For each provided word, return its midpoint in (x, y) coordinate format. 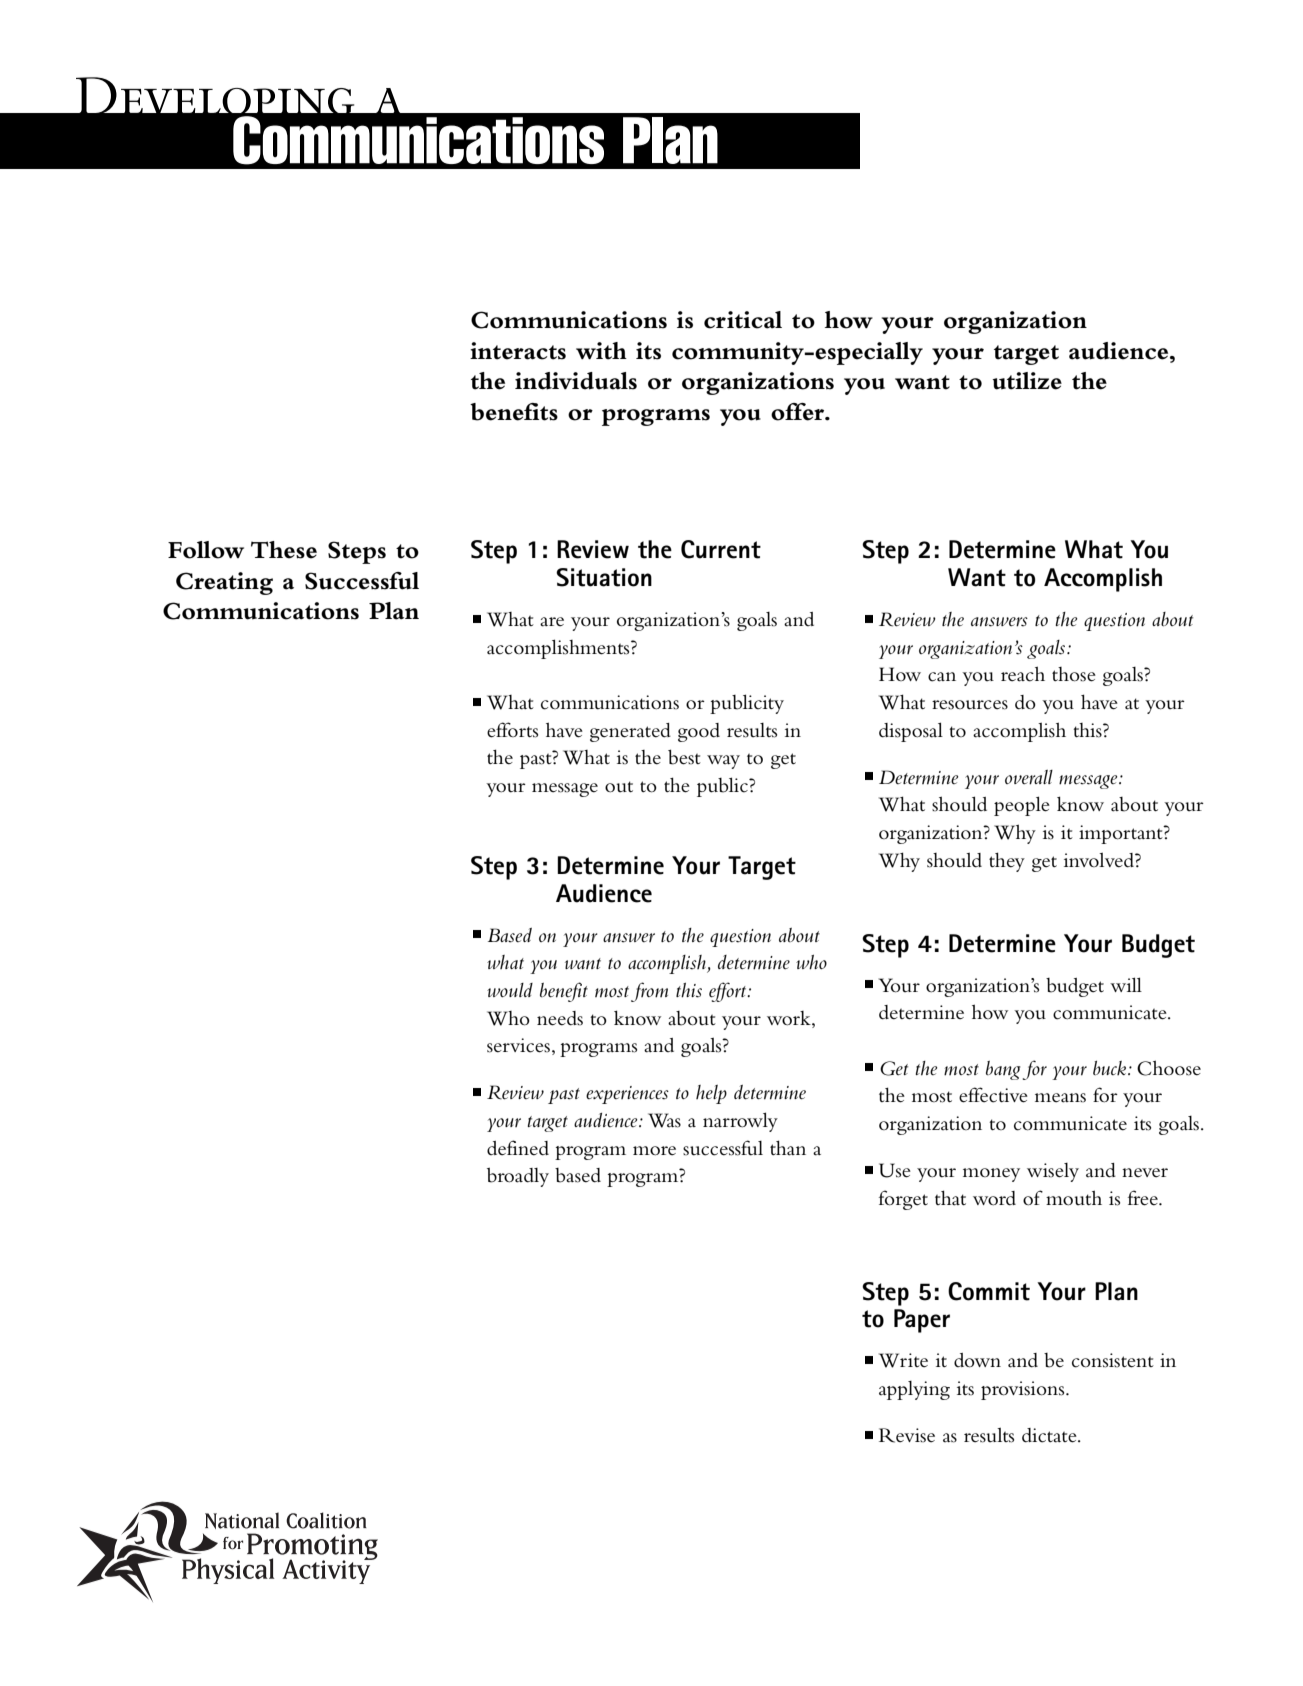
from (649, 992)
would (510, 990)
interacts (518, 351)
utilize (1027, 381)
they (1007, 862)
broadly (518, 1177)
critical (743, 320)
